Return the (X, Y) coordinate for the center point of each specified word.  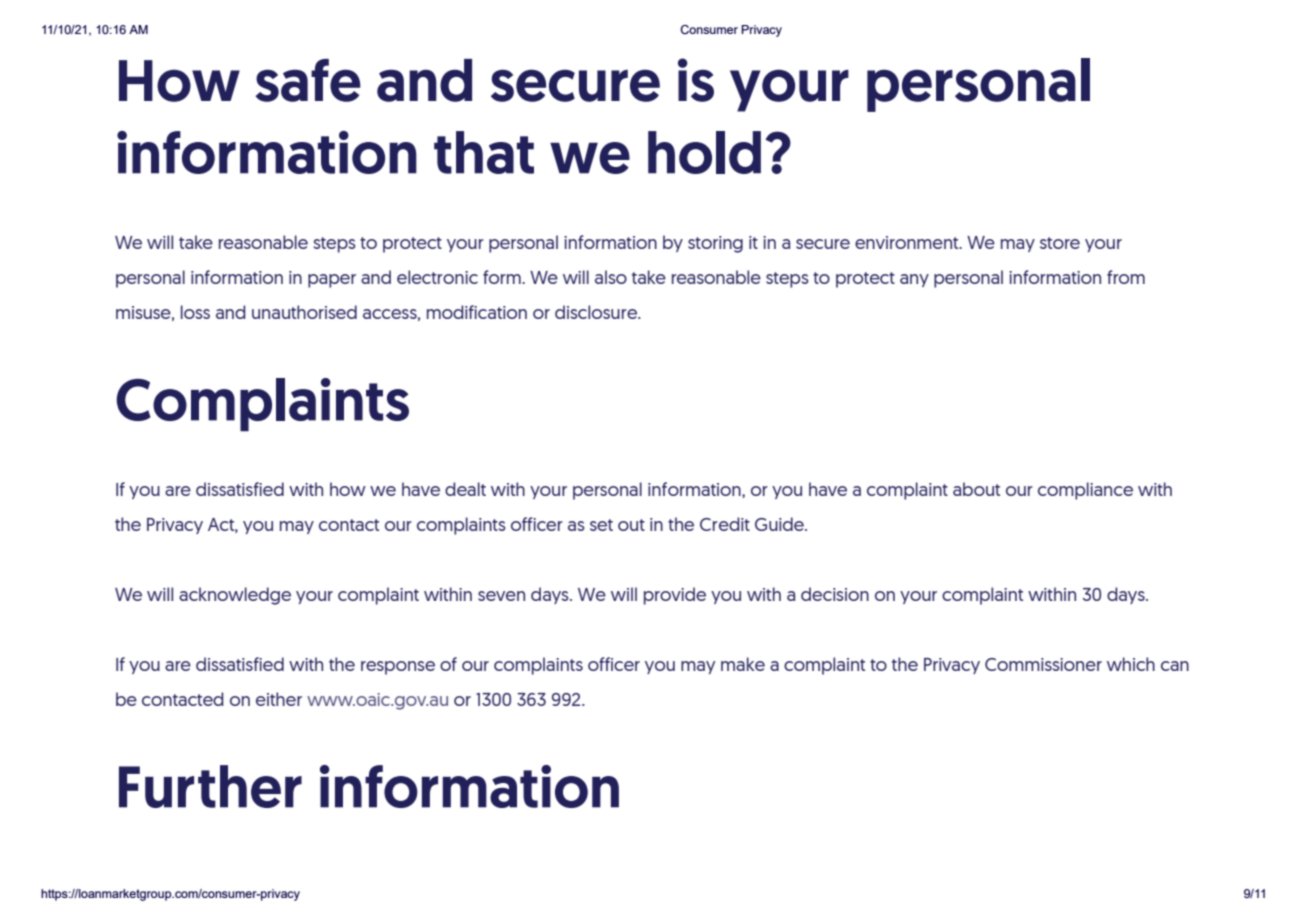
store (1060, 243)
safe (308, 80)
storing (715, 244)
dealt (465, 489)
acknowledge (235, 596)
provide (675, 596)
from (1126, 277)
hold (704, 152)
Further (210, 786)
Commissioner (1043, 664)
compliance (1085, 491)
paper (332, 281)
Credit (725, 524)
